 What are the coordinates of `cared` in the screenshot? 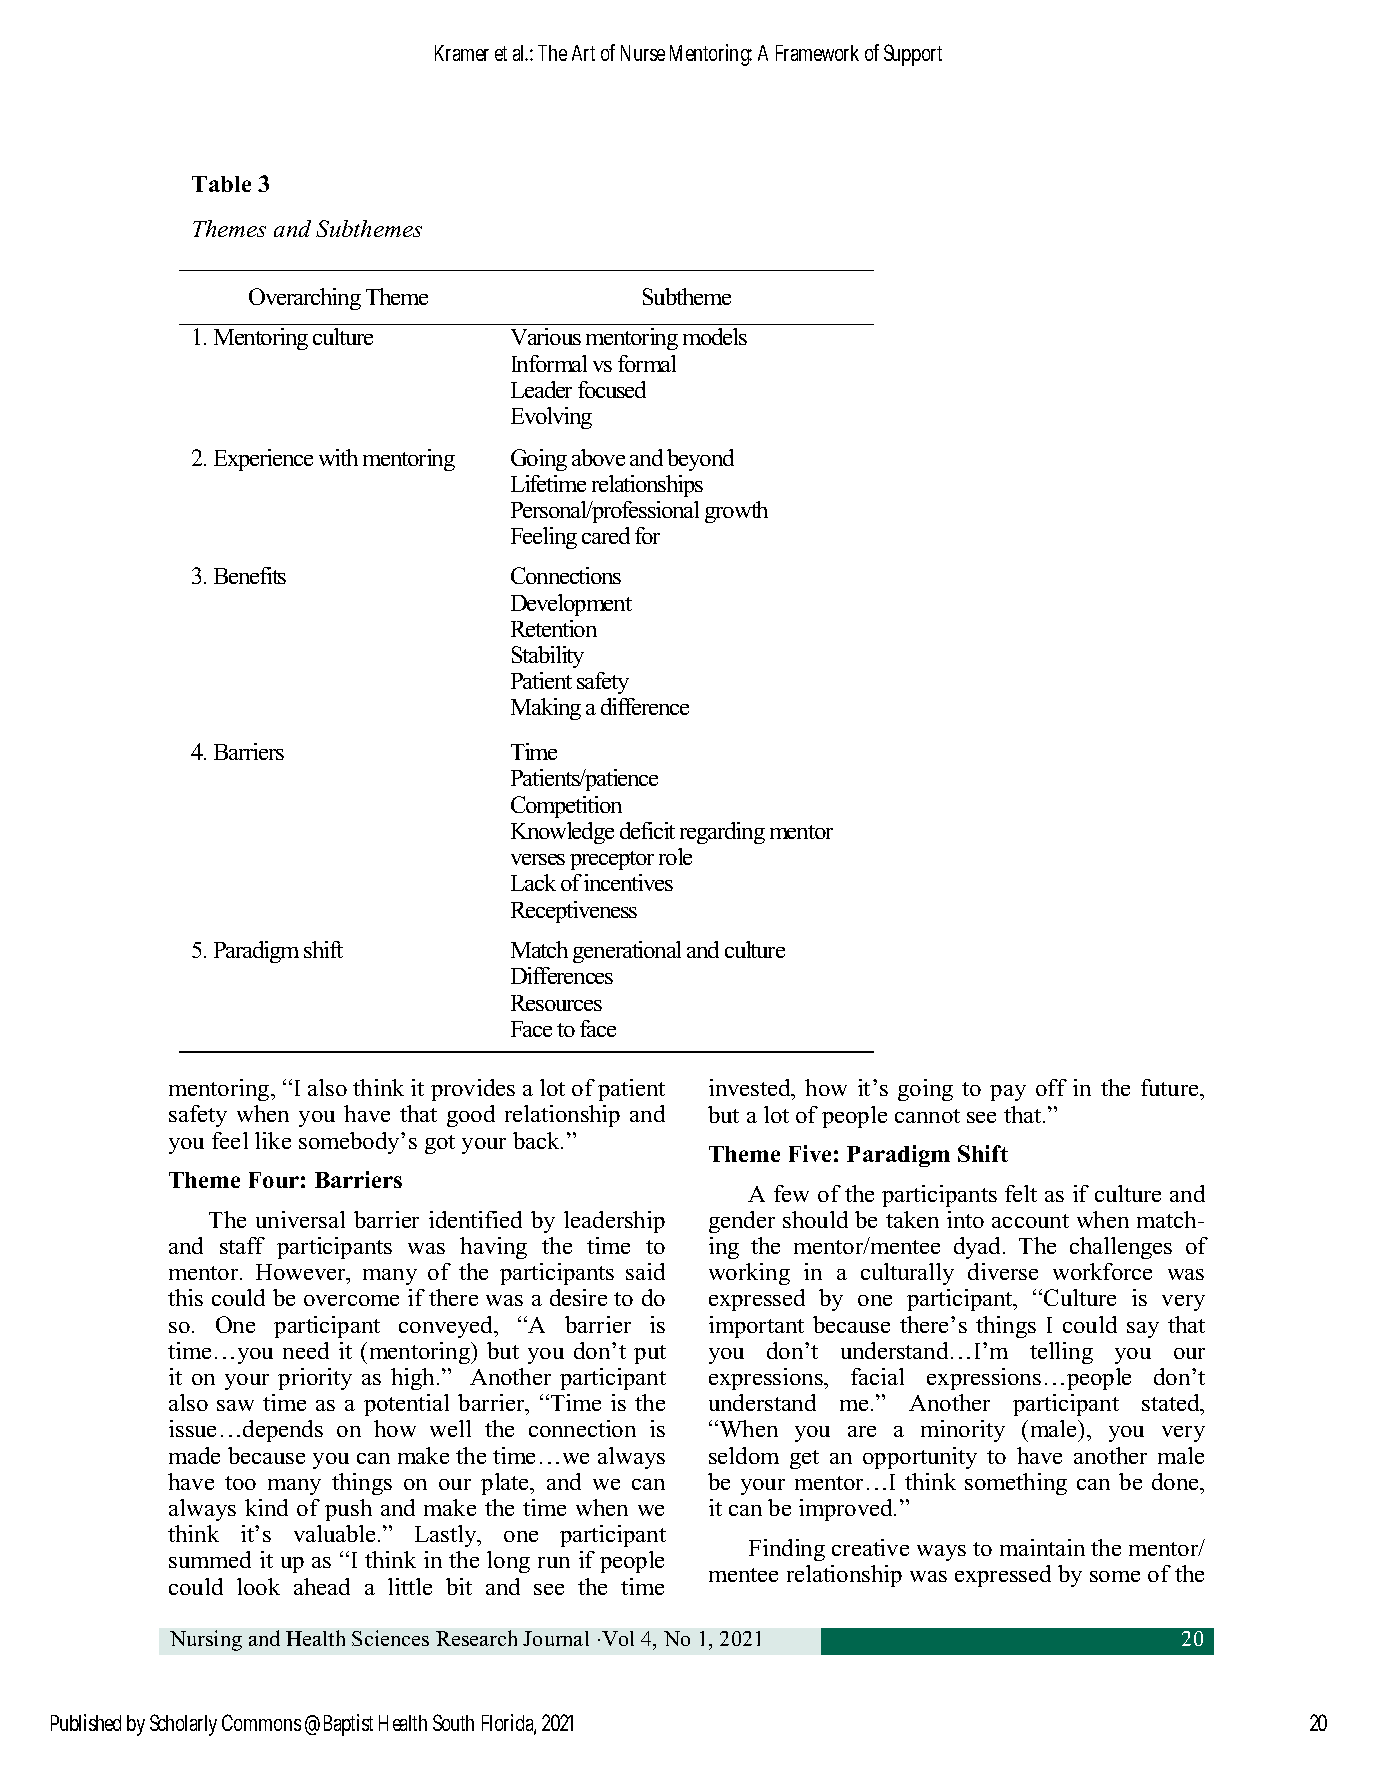 It's located at (606, 535).
